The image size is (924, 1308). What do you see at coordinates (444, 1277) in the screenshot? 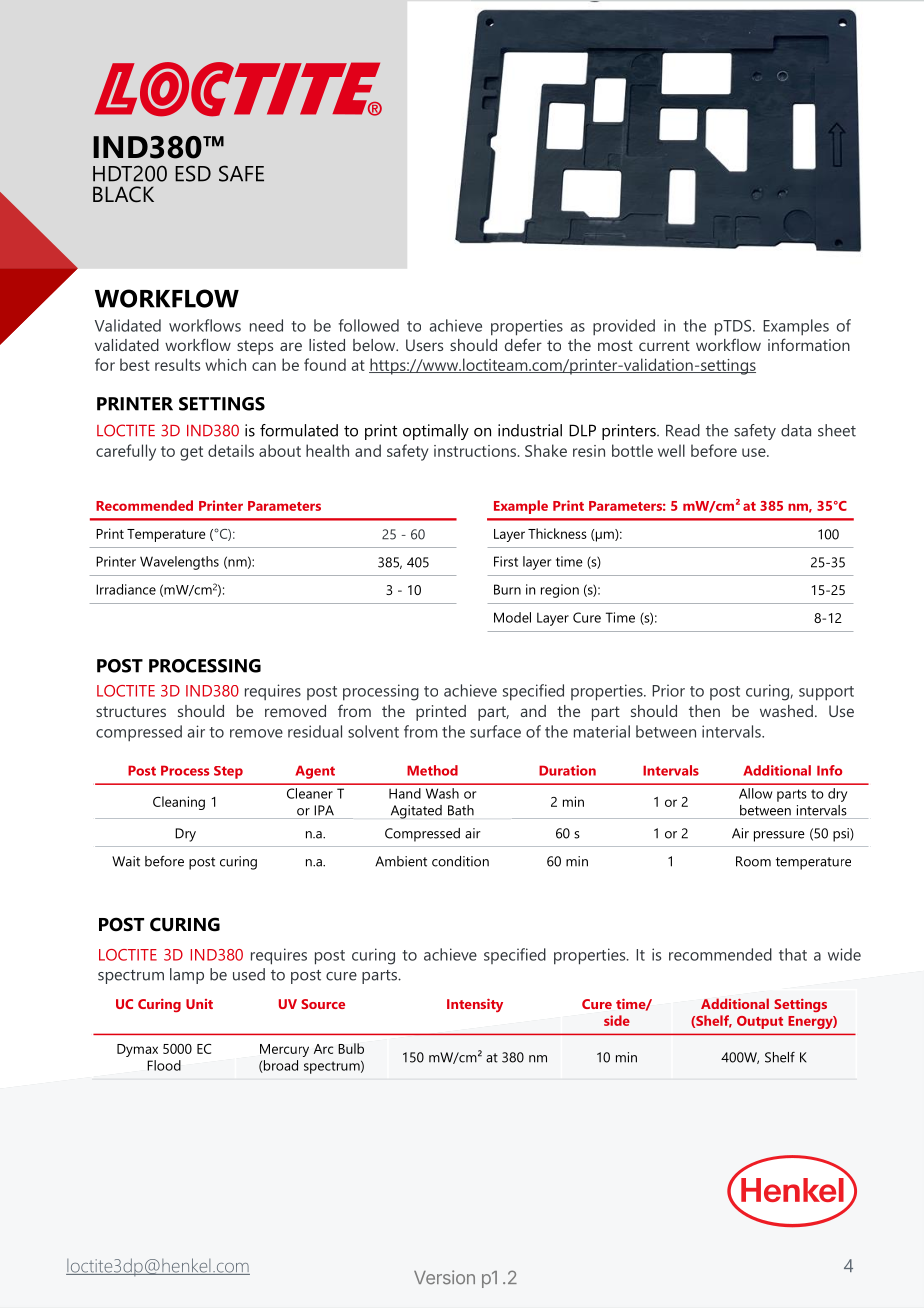
I see `Version` at bounding box center [444, 1277].
